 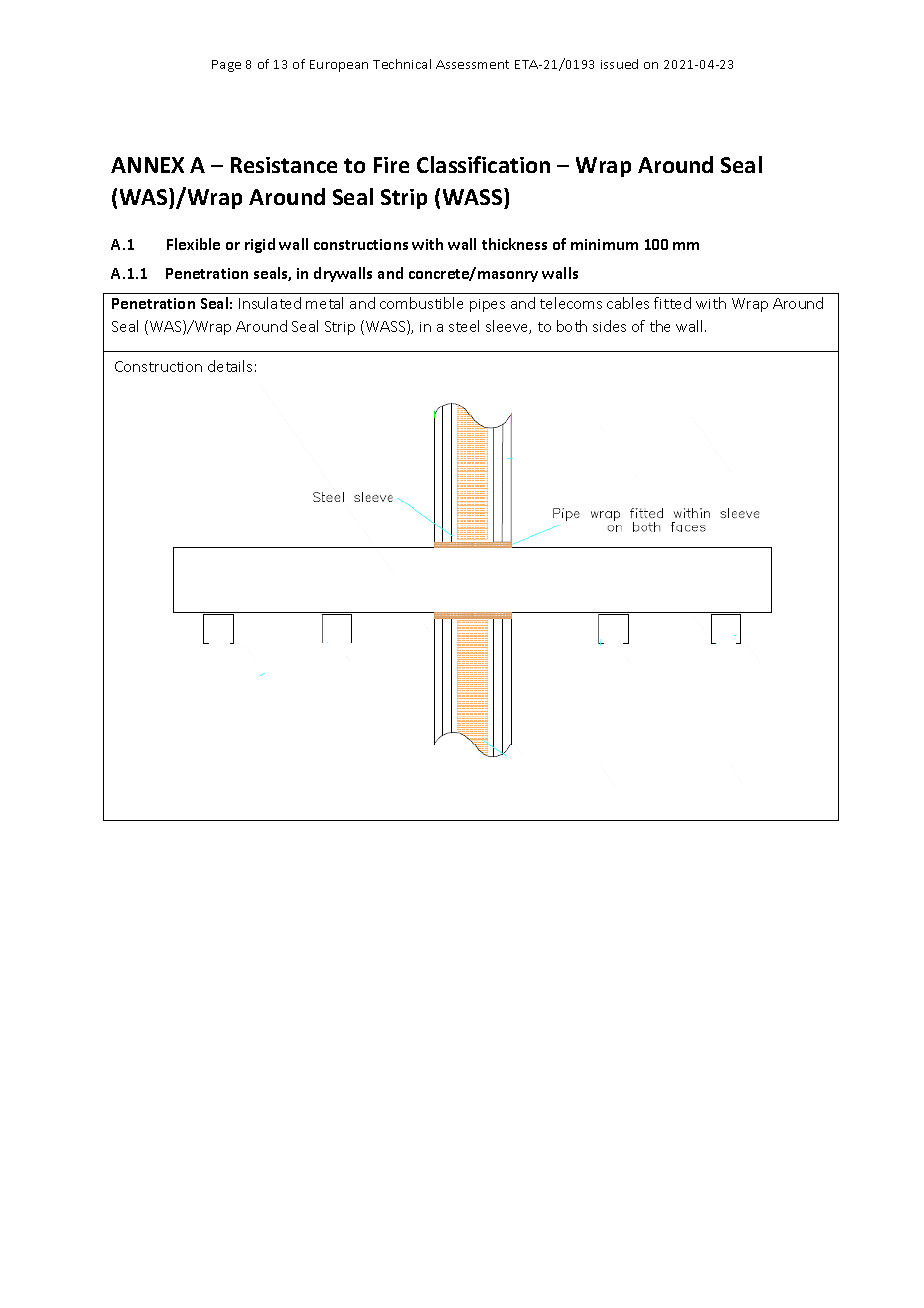 I want to click on ANNEX, so click(x=147, y=165).
